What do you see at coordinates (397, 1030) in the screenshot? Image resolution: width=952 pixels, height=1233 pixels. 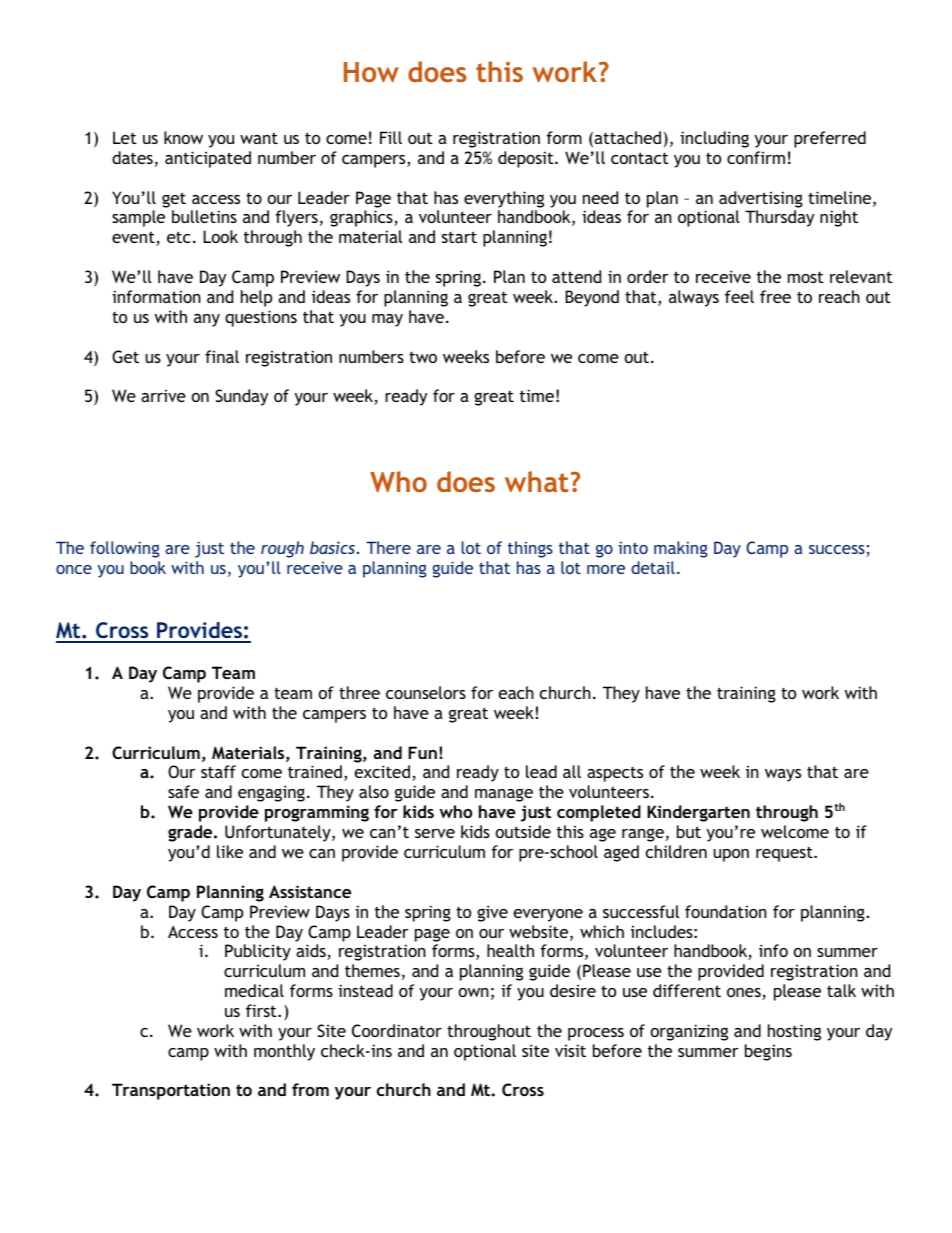 I see `Coordinator` at bounding box center [397, 1030].
